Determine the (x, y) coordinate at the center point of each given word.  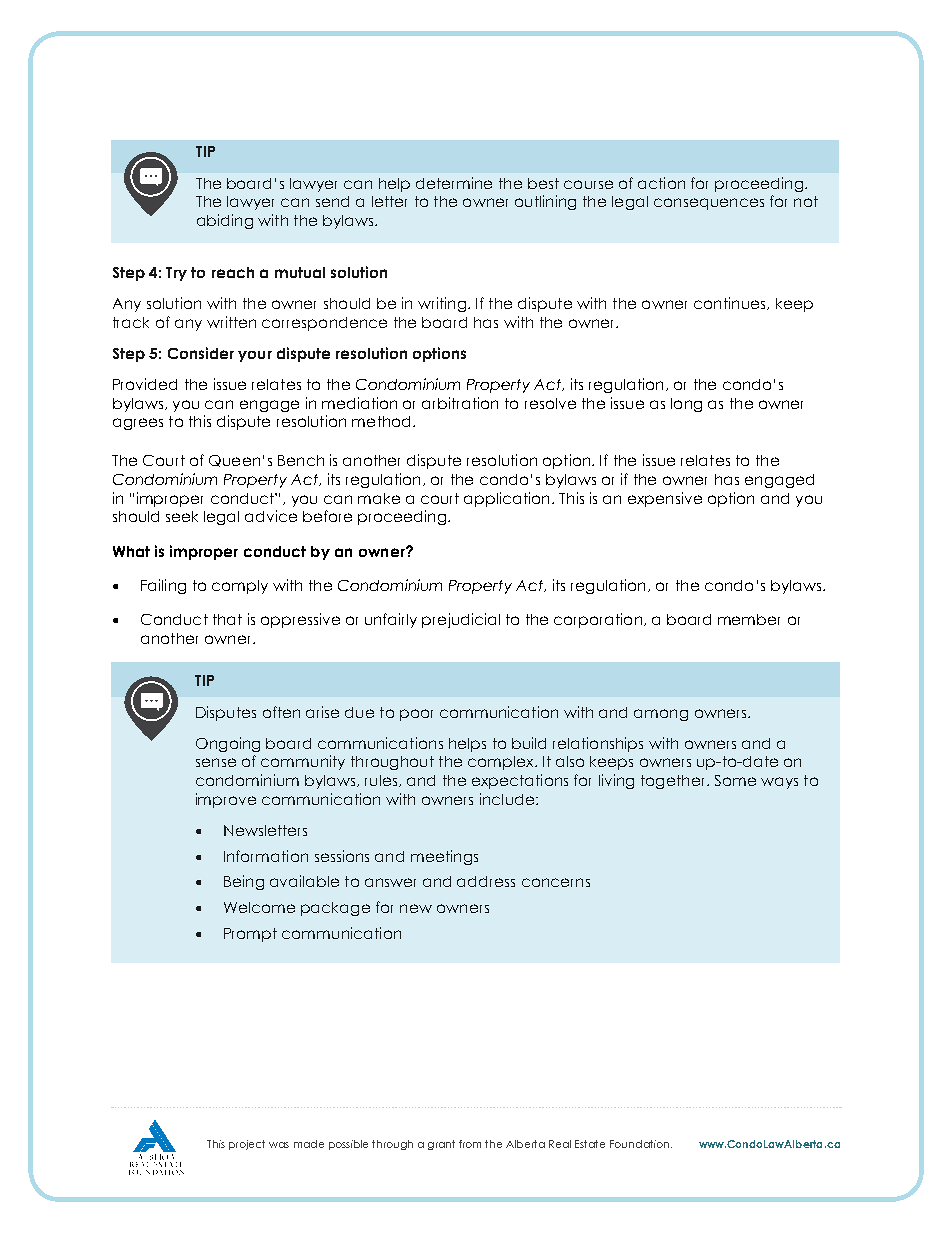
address (486, 881)
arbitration (460, 403)
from (470, 1144)
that (227, 619)
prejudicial (461, 620)
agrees (138, 424)
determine (454, 183)
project (247, 1145)
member (749, 619)
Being (244, 882)
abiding (225, 221)
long (686, 405)
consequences (709, 204)
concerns (556, 882)
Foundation (641, 1144)
